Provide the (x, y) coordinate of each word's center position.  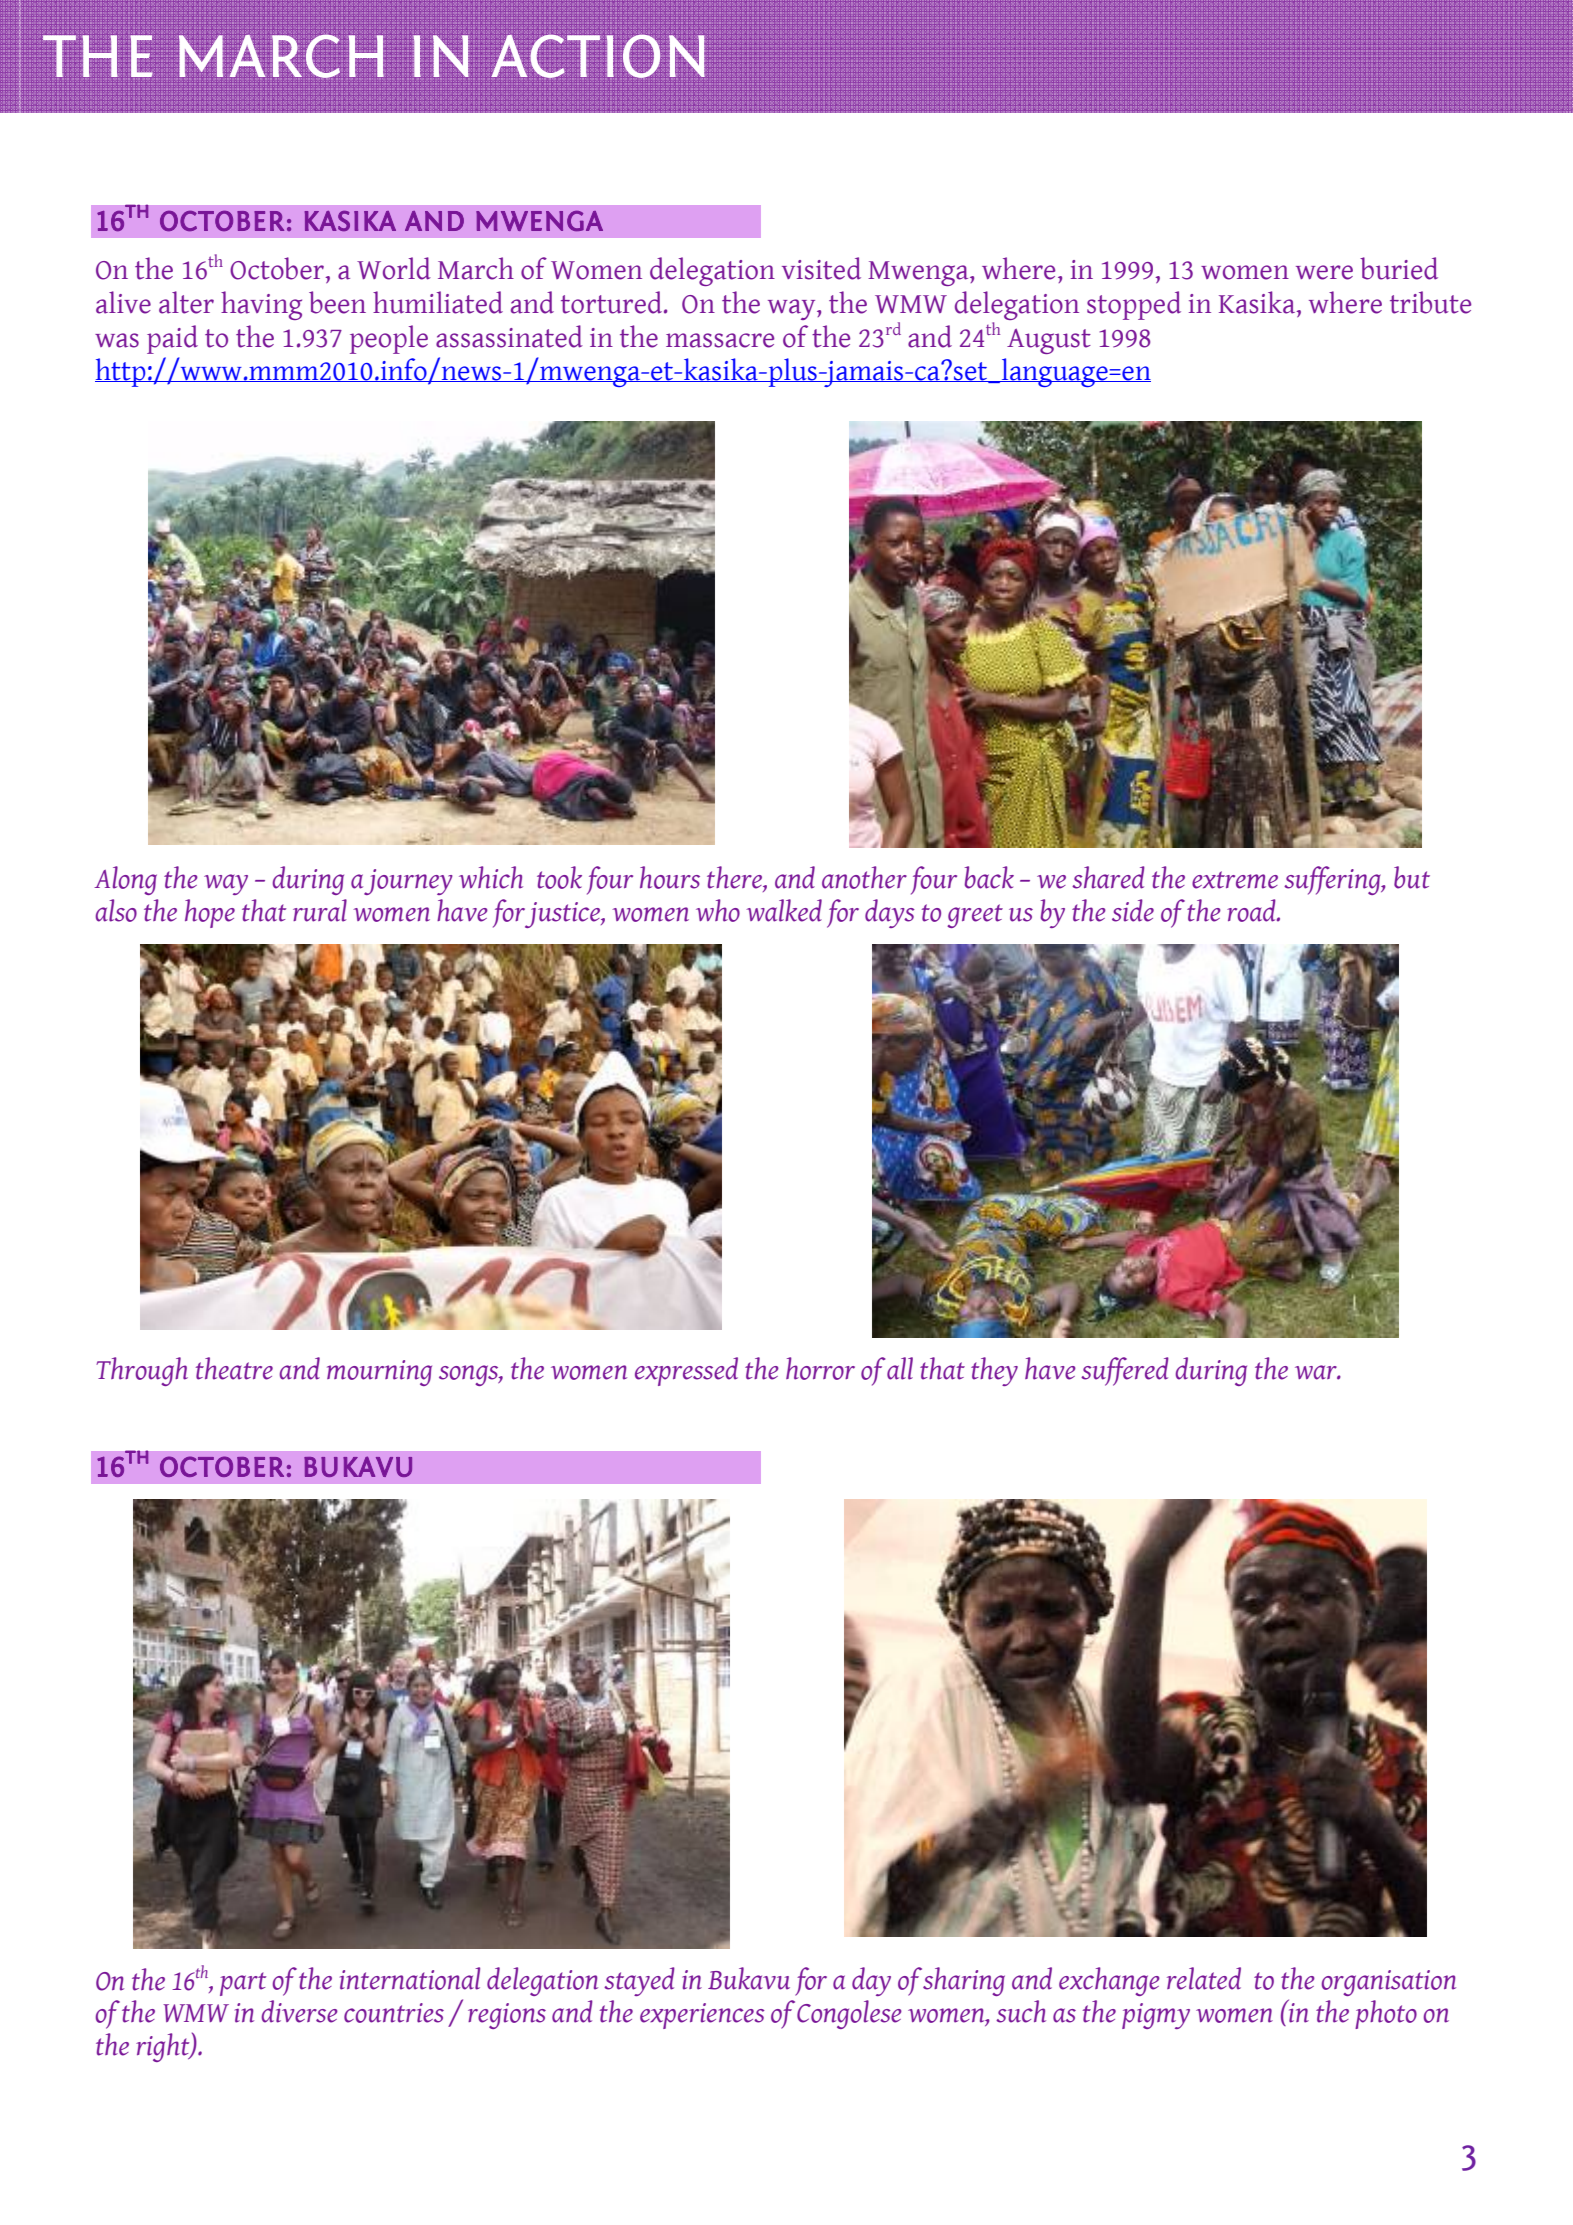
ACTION (598, 56)
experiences (702, 2016)
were (1324, 272)
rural (320, 910)
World (394, 268)
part (243, 1984)
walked (784, 910)
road (1252, 910)
